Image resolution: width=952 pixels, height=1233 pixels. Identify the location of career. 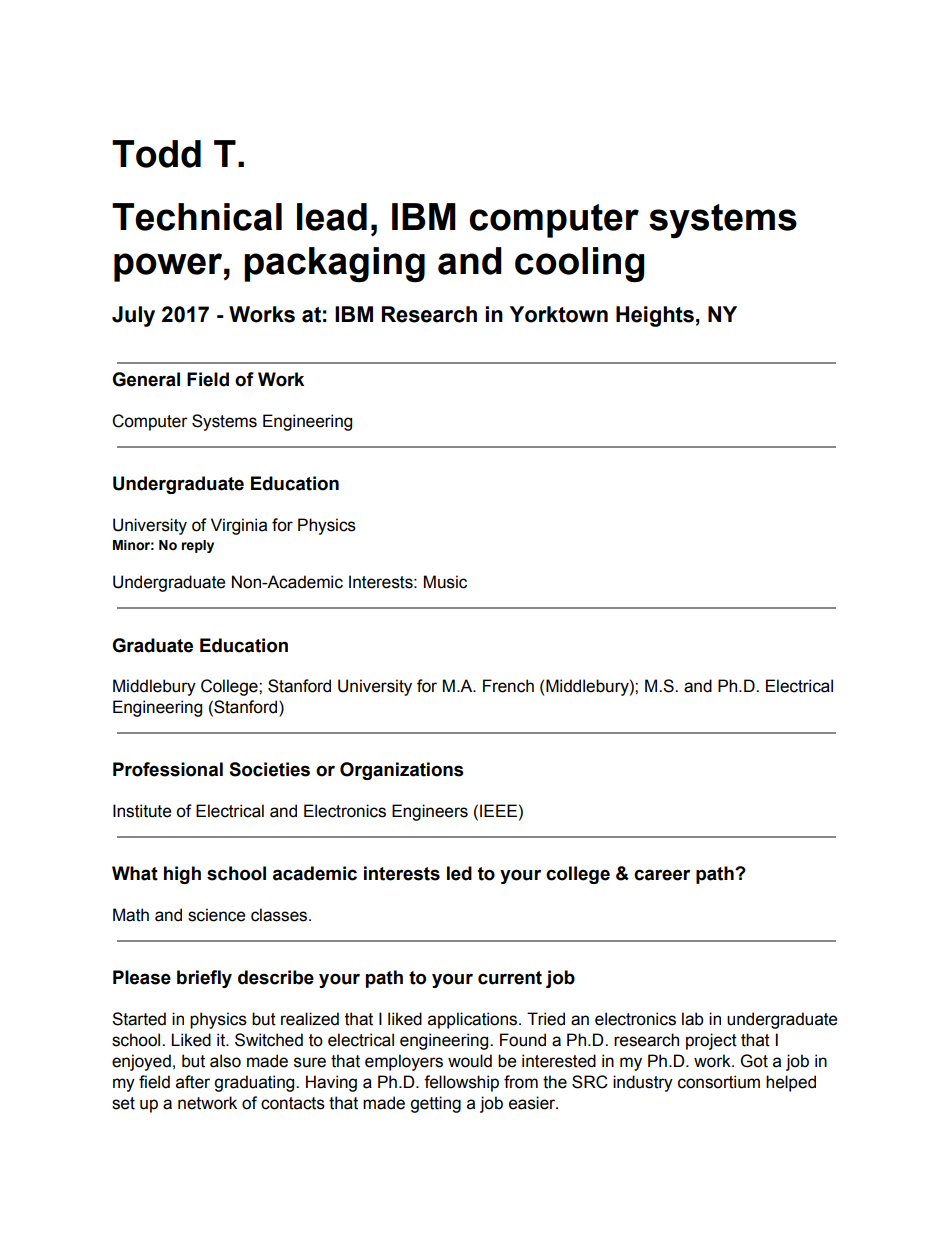
(662, 875).
